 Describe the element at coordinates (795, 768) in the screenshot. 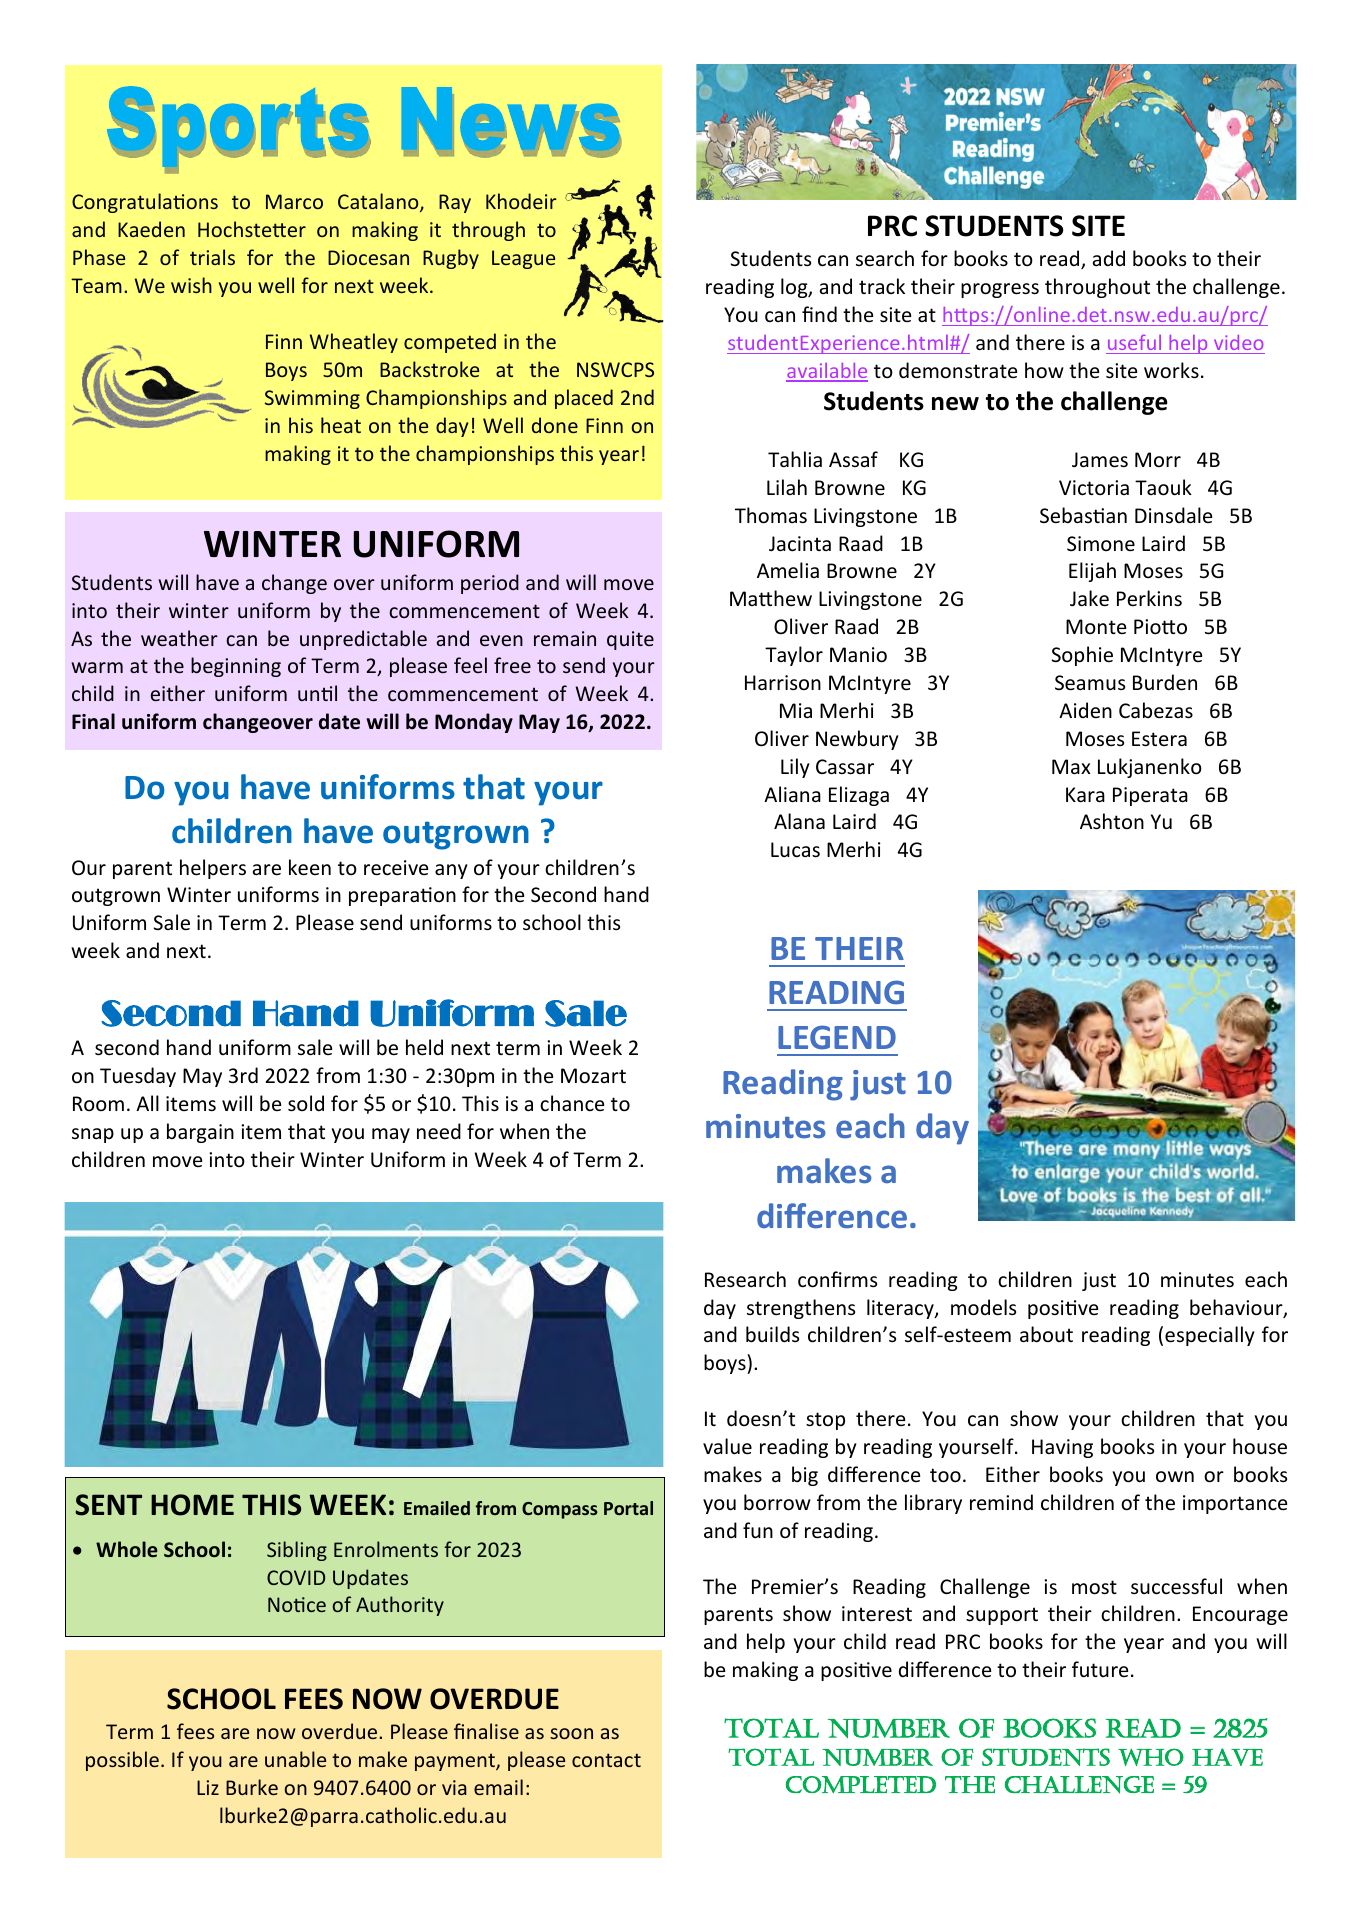

I see `Lily` at that location.
